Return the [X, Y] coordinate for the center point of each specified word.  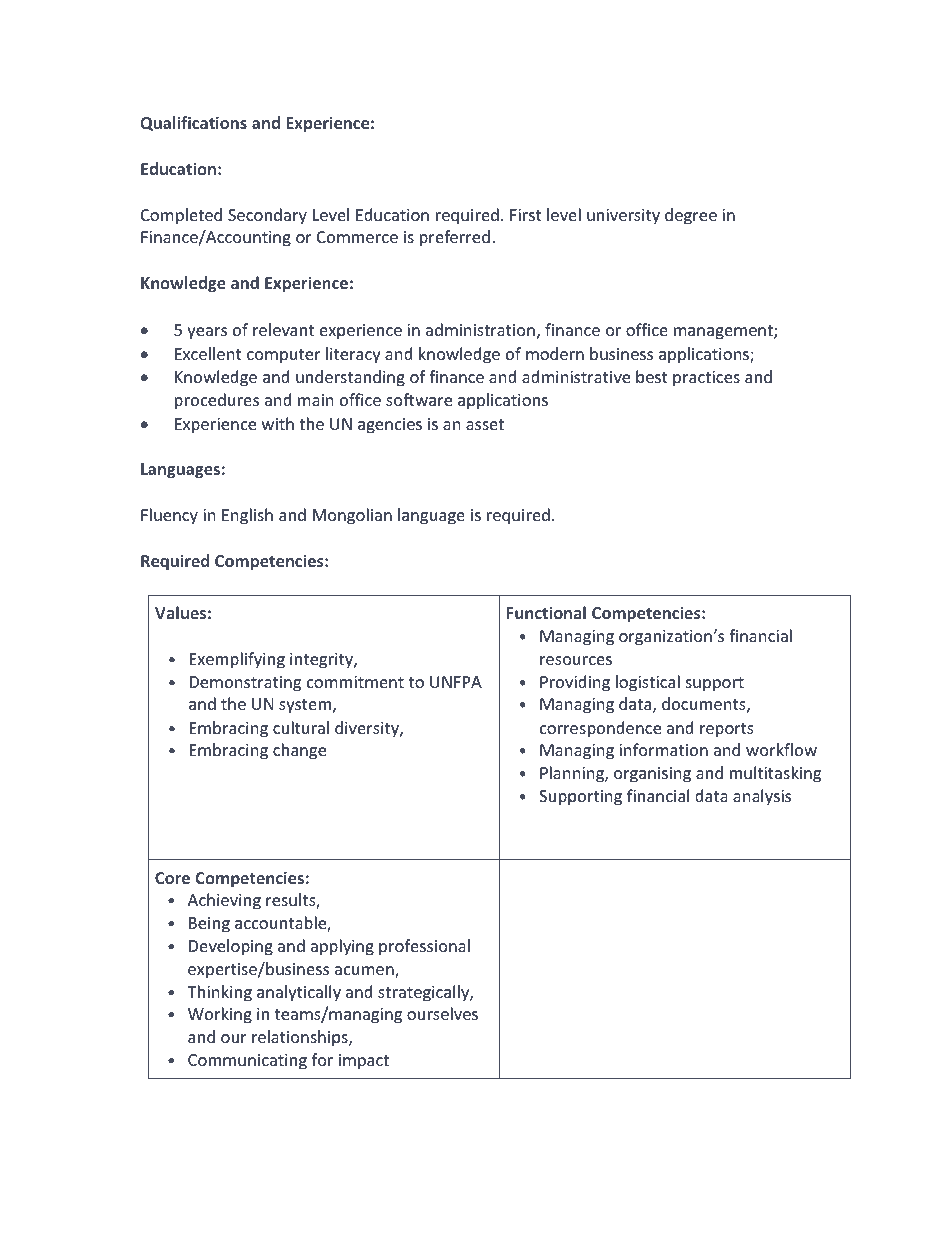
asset [485, 424]
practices [706, 379]
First [526, 215]
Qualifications [194, 123]
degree [691, 216]
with [278, 423]
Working [220, 1015]
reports [727, 730]
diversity [368, 729]
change [299, 751]
